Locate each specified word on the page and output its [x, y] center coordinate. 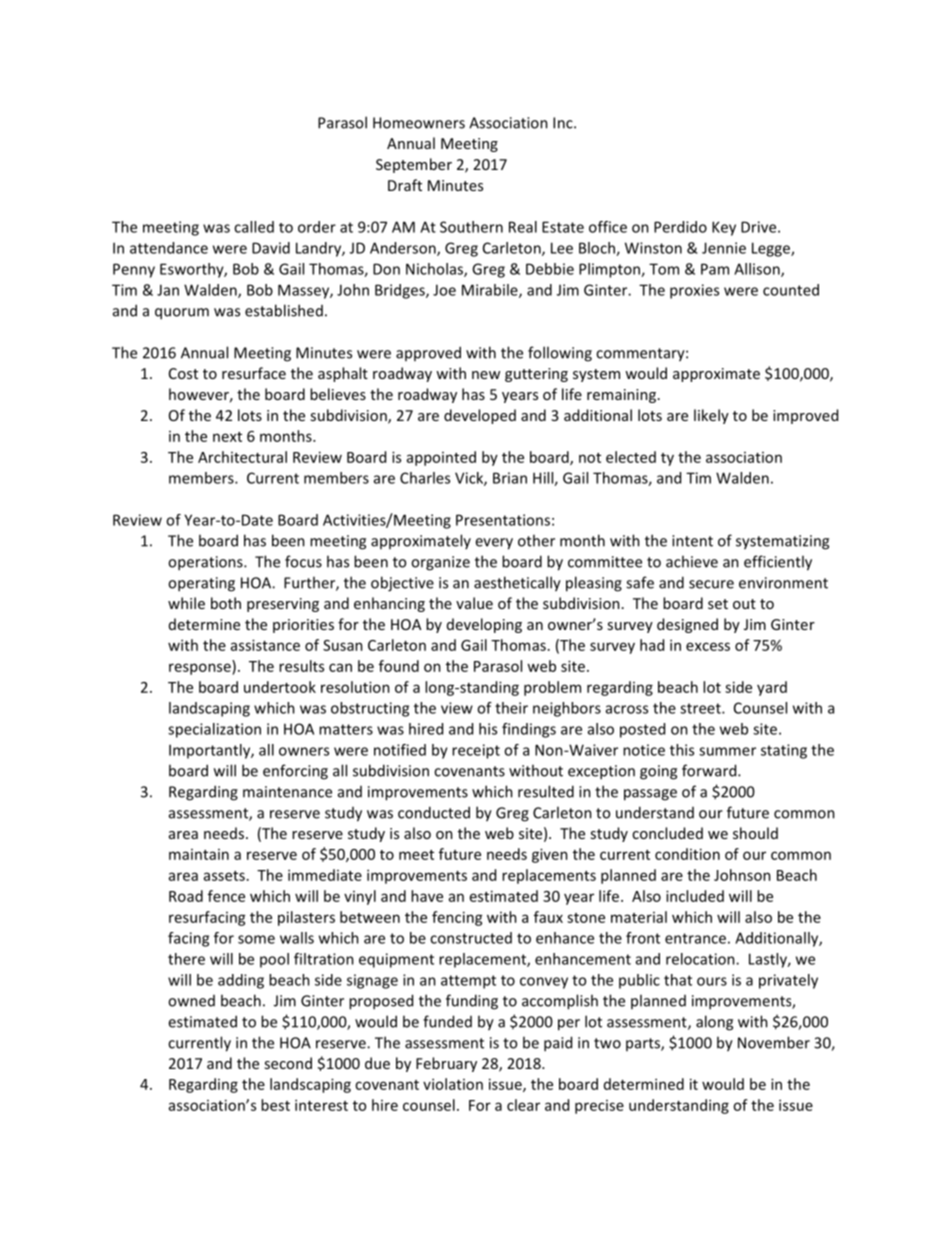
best [275, 1105]
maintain [199, 854]
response [201, 669]
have [427, 896]
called [254, 227]
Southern [471, 227]
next [227, 437]
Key [724, 228]
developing [484, 625]
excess [708, 646]
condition [687, 854]
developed [480, 416]
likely [711, 416]
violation [453, 1084]
